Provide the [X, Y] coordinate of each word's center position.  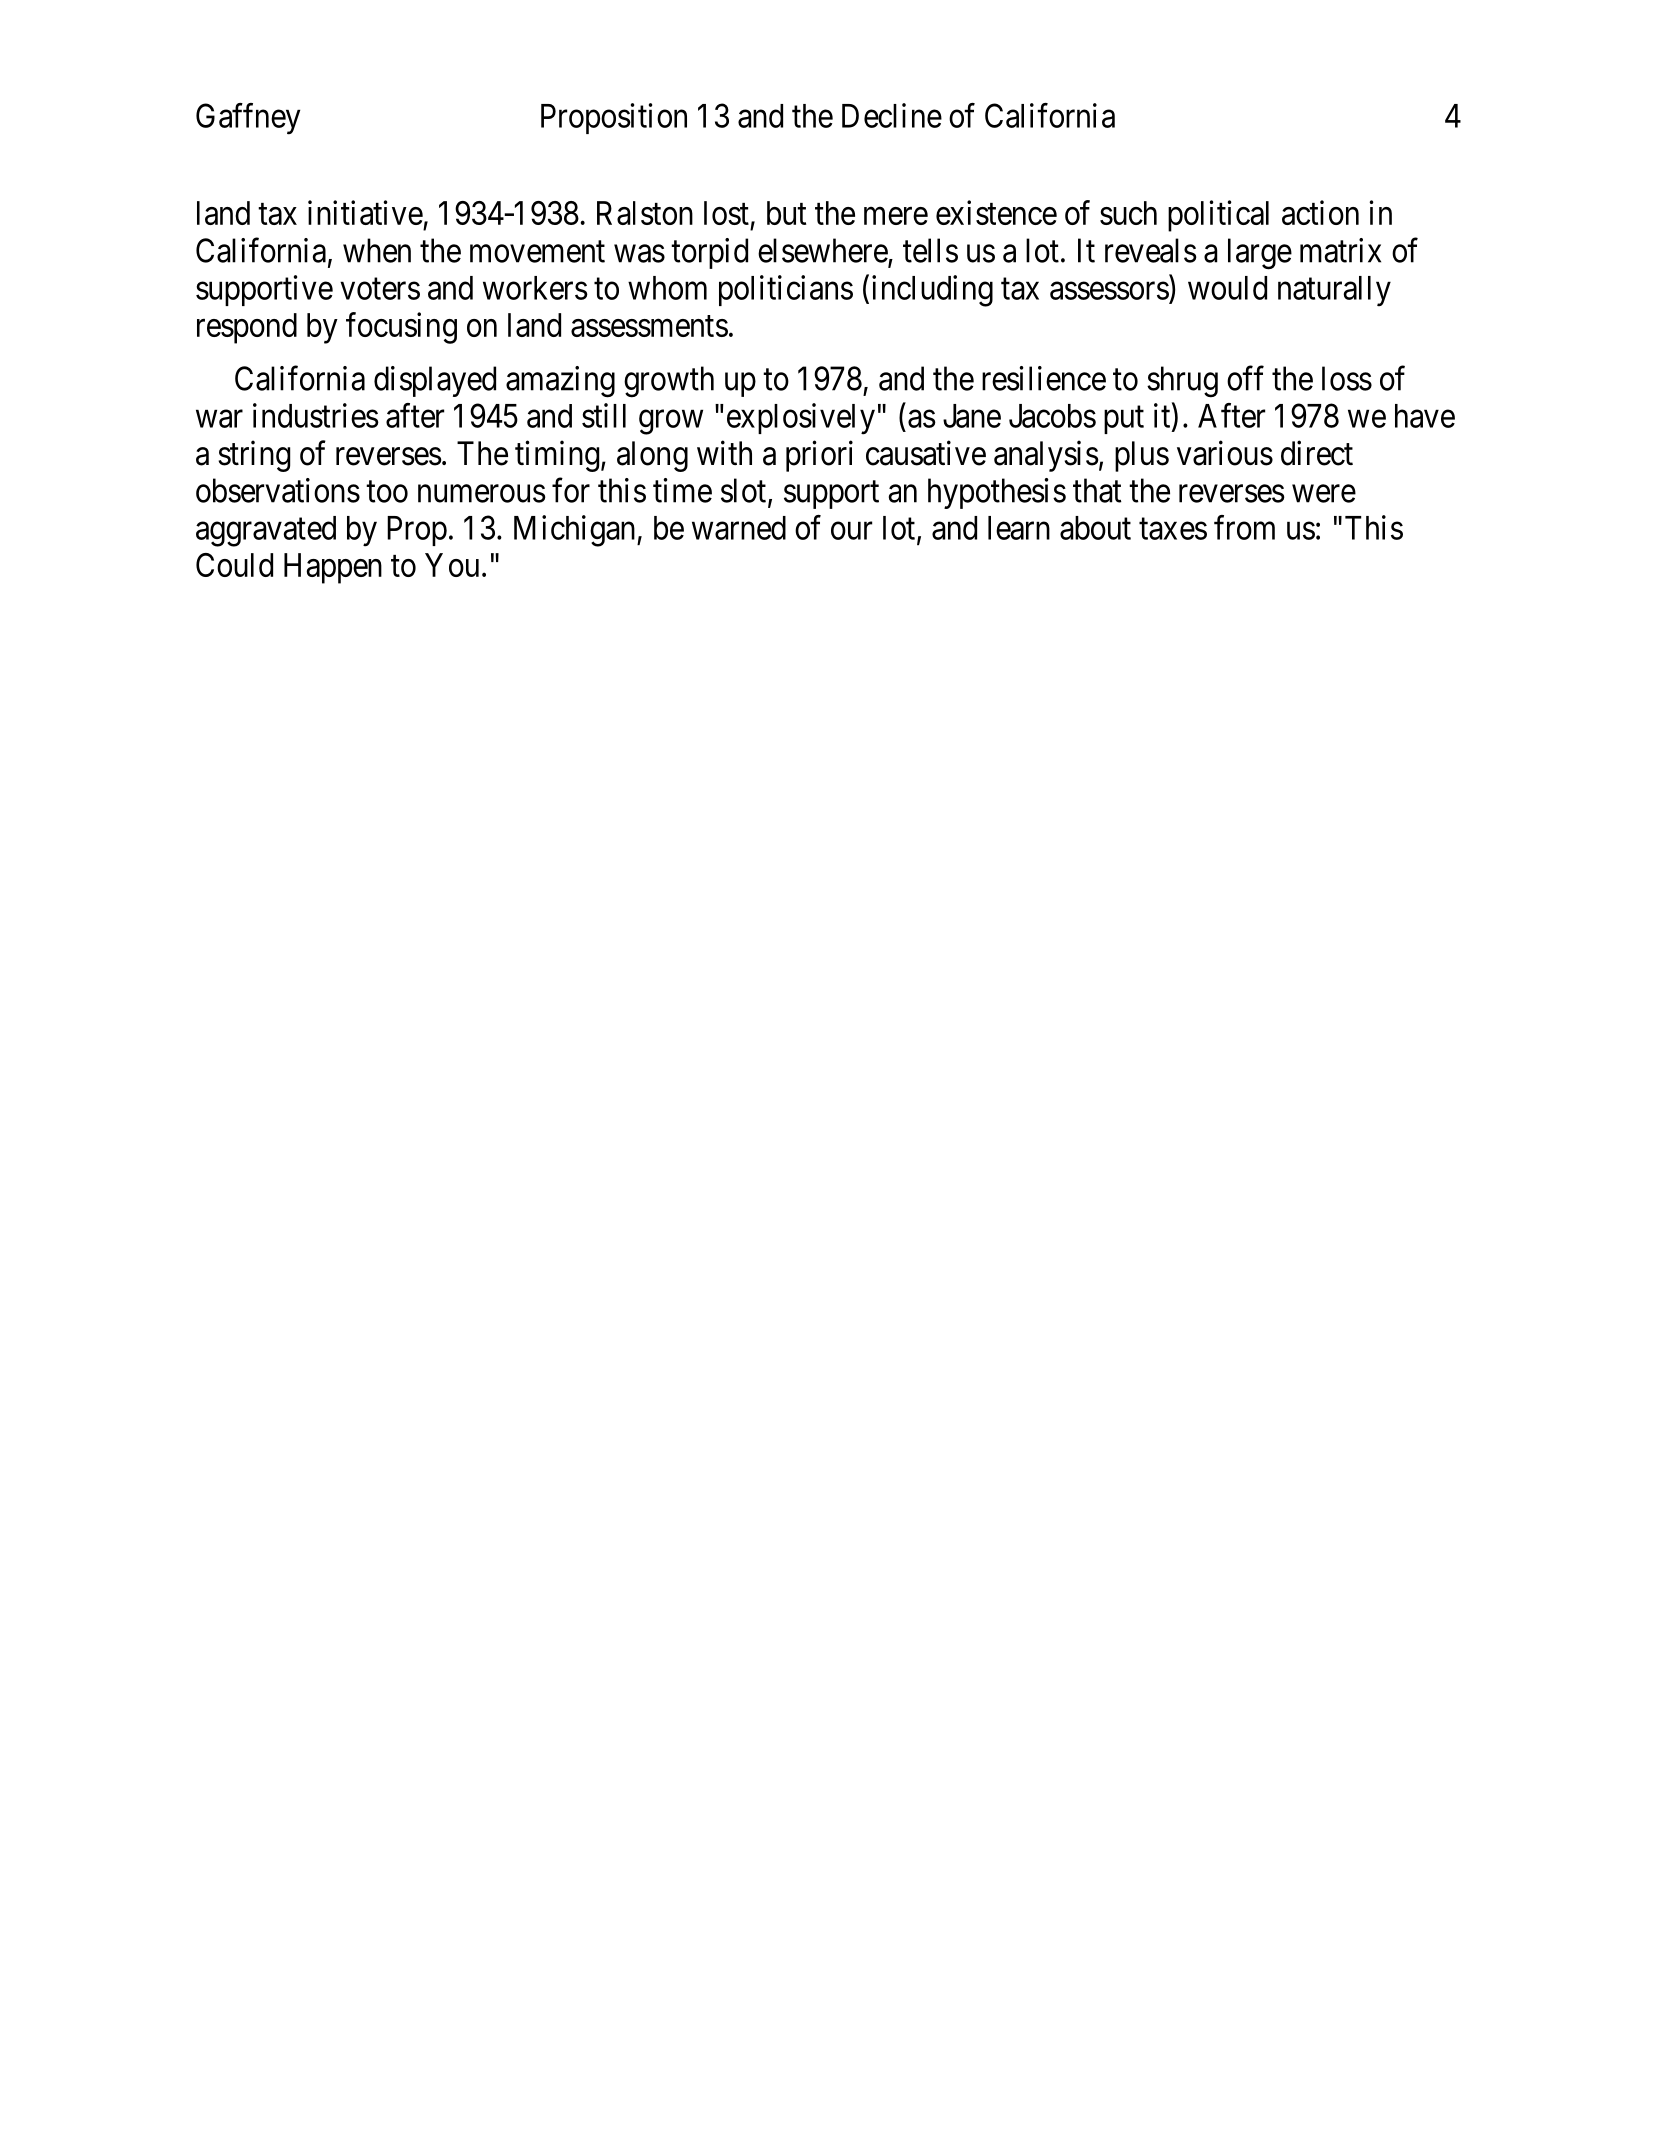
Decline [892, 115]
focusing [401, 328]
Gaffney [248, 119]
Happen [333, 568]
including [932, 291]
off [1245, 378]
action [1320, 212]
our [851, 531]
